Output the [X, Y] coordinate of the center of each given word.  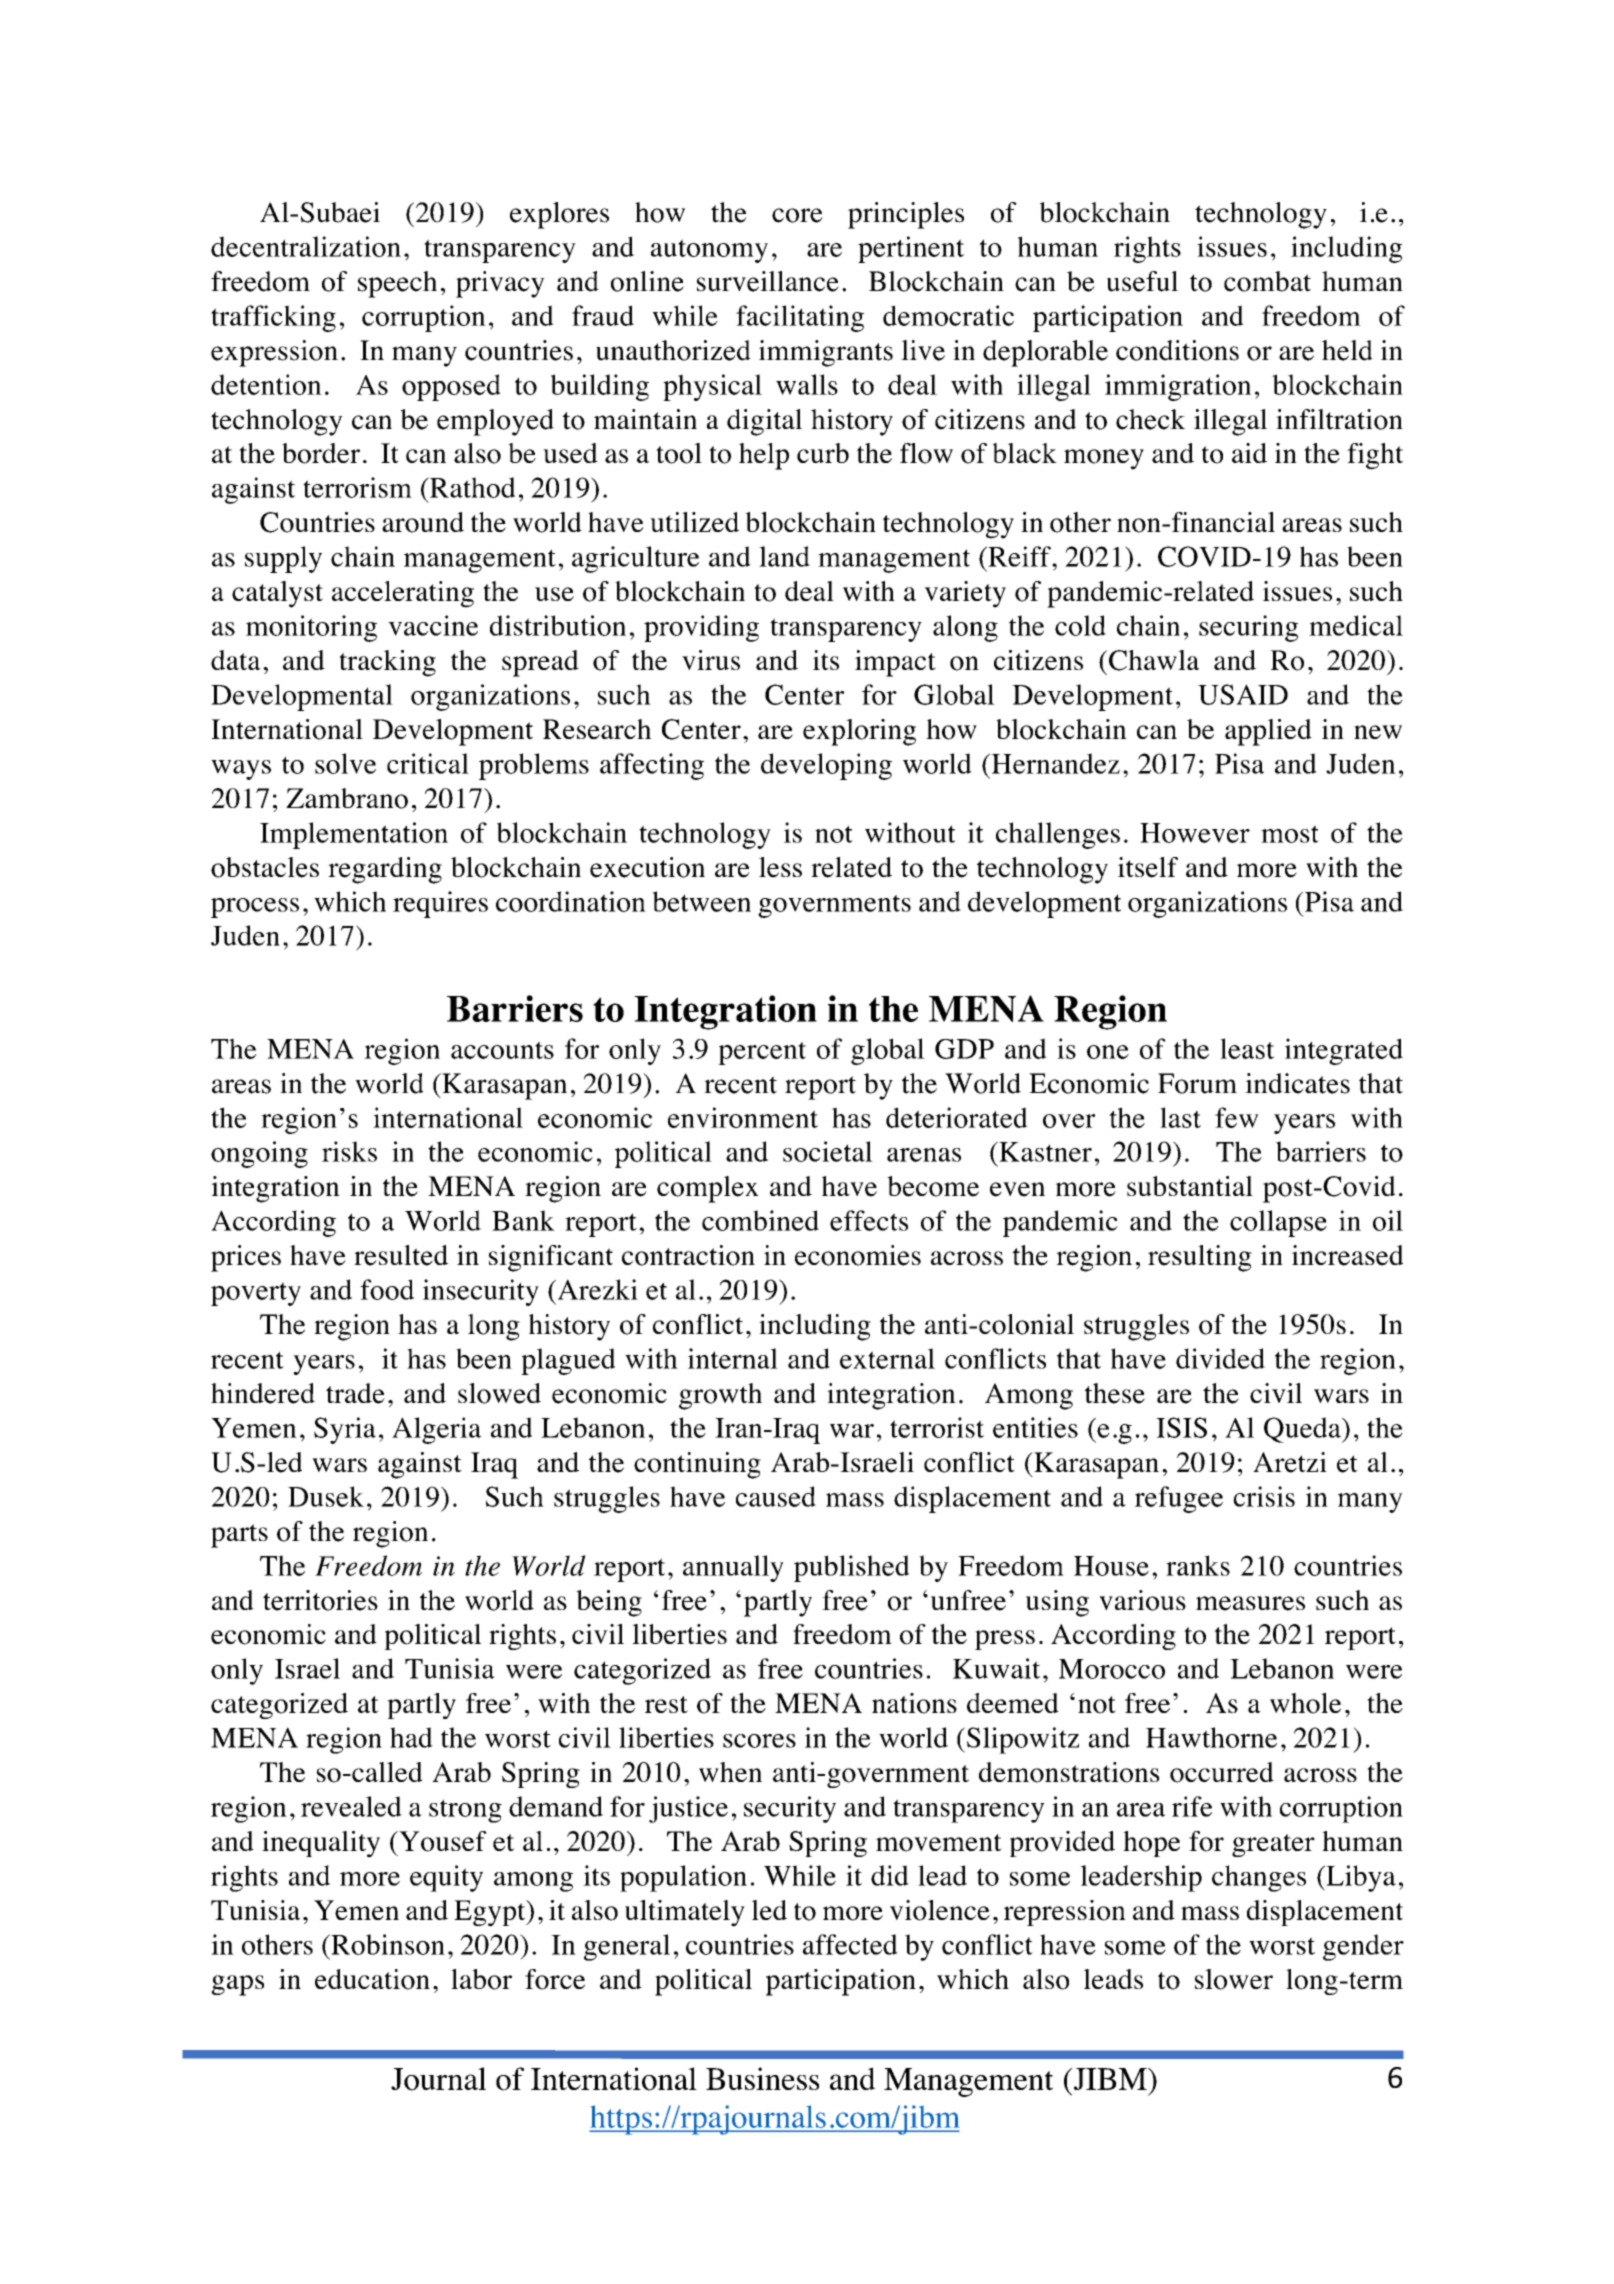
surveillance [768, 281]
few [1237, 1117]
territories [320, 1600]
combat [1267, 281]
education [372, 1979]
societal [828, 1151]
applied [1268, 732]
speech [397, 284]
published [851, 1568]
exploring [859, 732]
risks [349, 1151]
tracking [387, 663]
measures [1250, 1603]
